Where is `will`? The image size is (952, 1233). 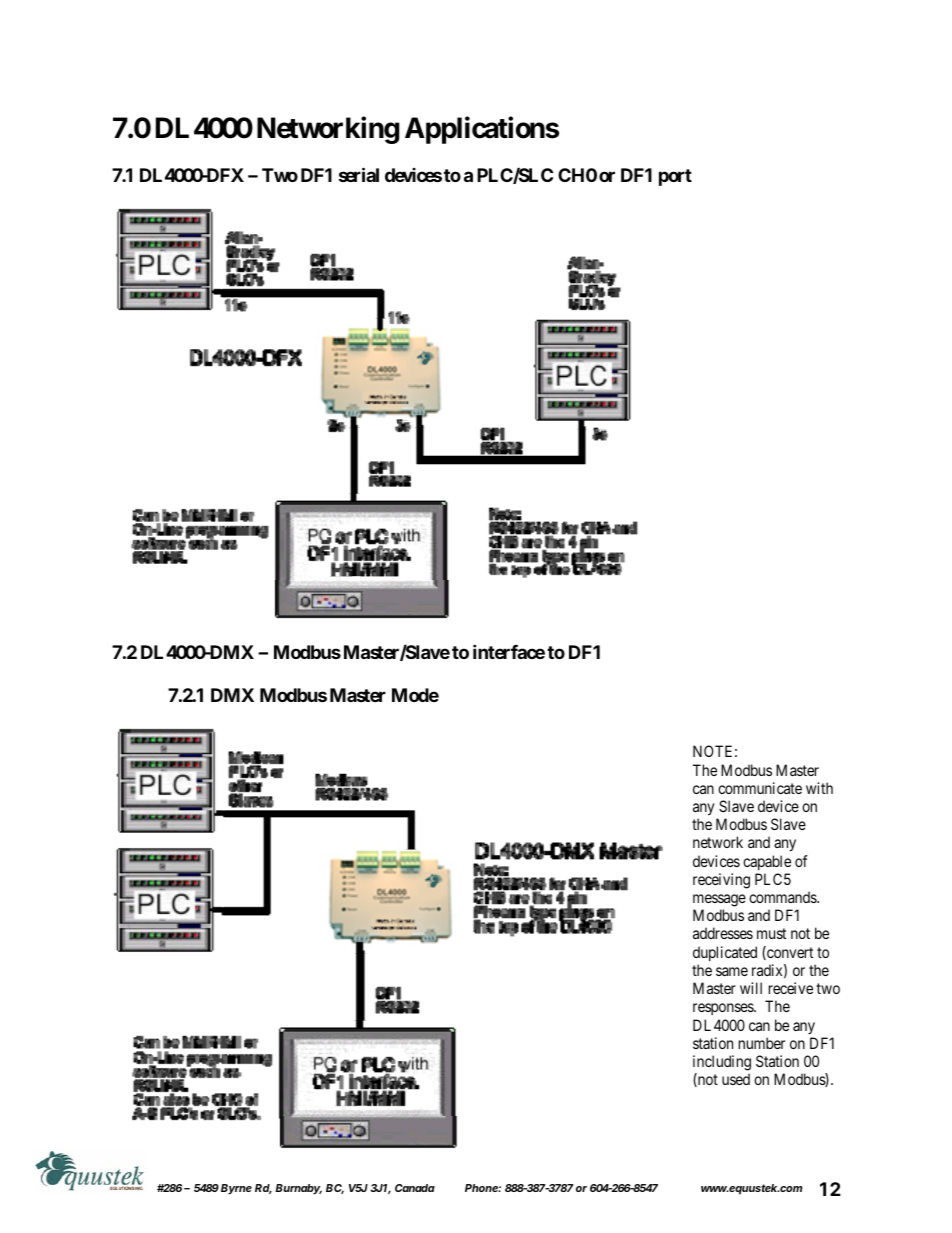 will is located at coordinates (751, 988).
